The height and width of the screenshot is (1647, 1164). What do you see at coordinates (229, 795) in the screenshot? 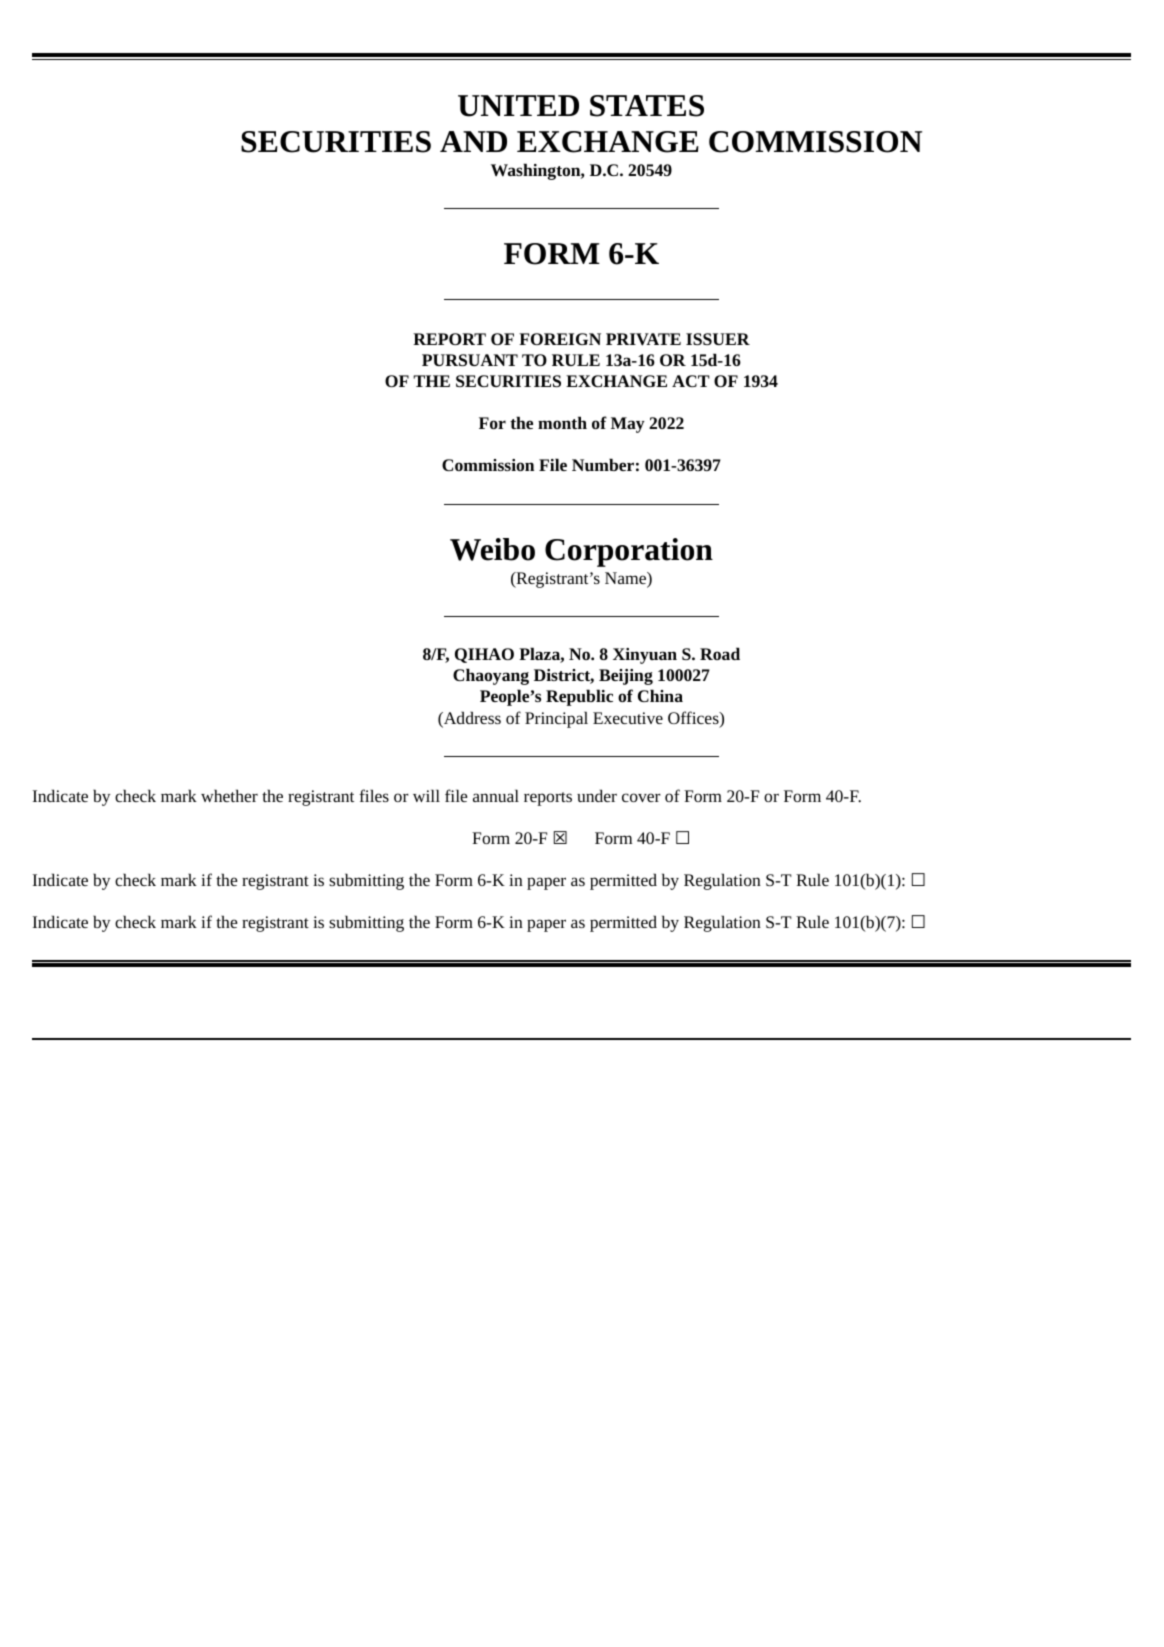
I see `whether` at bounding box center [229, 795].
